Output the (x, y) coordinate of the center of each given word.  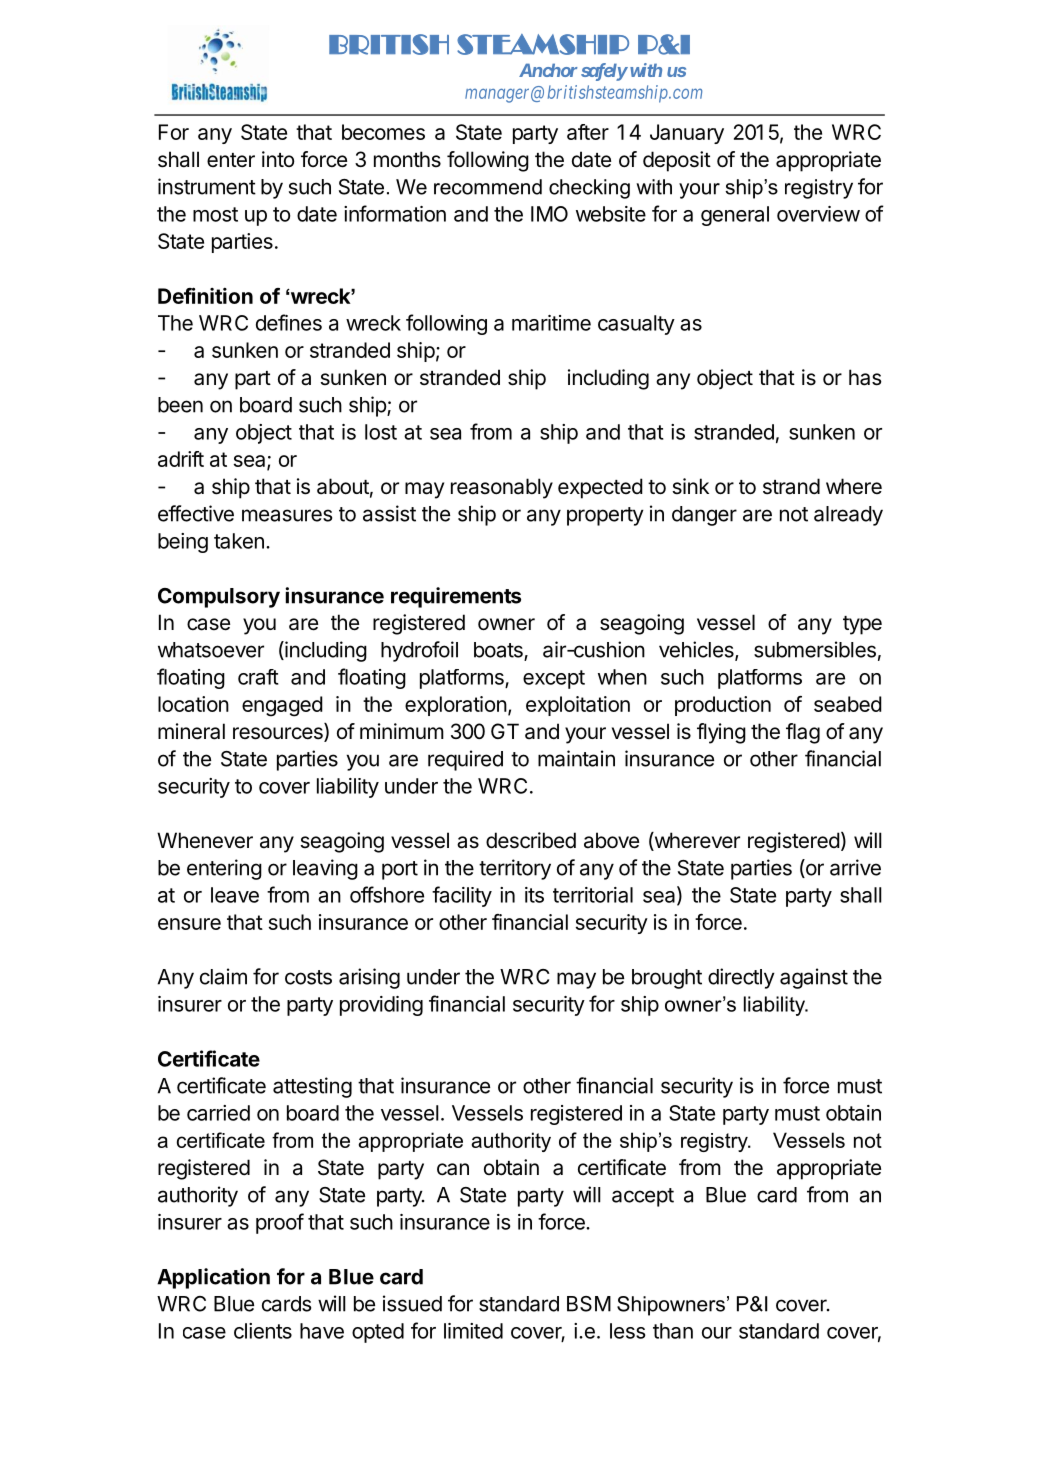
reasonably (502, 488)
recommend (488, 187)
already (848, 516)
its (534, 895)
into (278, 159)
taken (239, 541)
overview (818, 214)
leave (235, 895)
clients (263, 1331)
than (673, 1331)
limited (473, 1331)
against (814, 978)
